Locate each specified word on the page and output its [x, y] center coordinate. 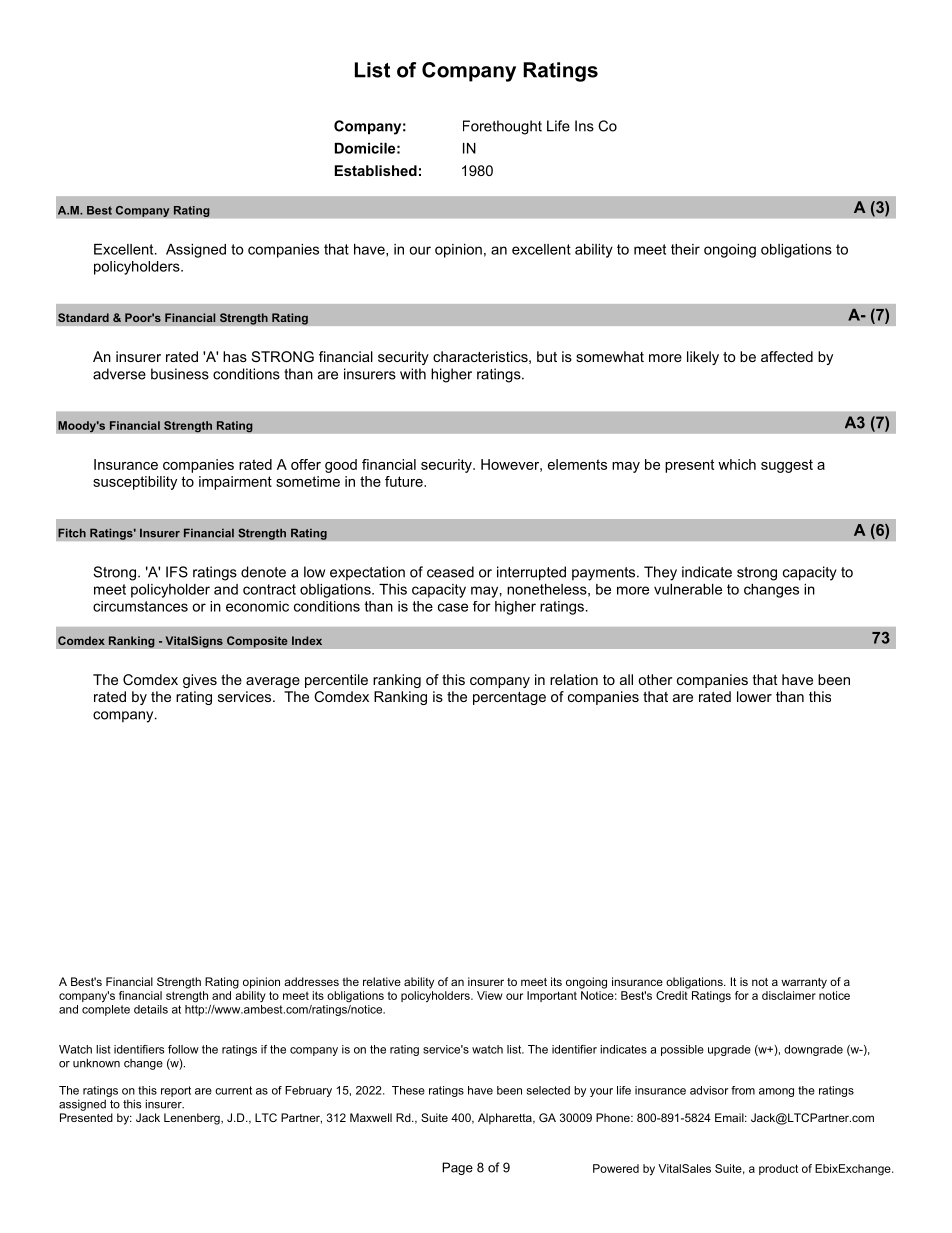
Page [457, 1168]
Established [376, 170]
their [685, 249]
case [453, 607]
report [176, 1091]
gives [200, 681]
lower [754, 696]
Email [730, 1117]
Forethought [502, 127]
